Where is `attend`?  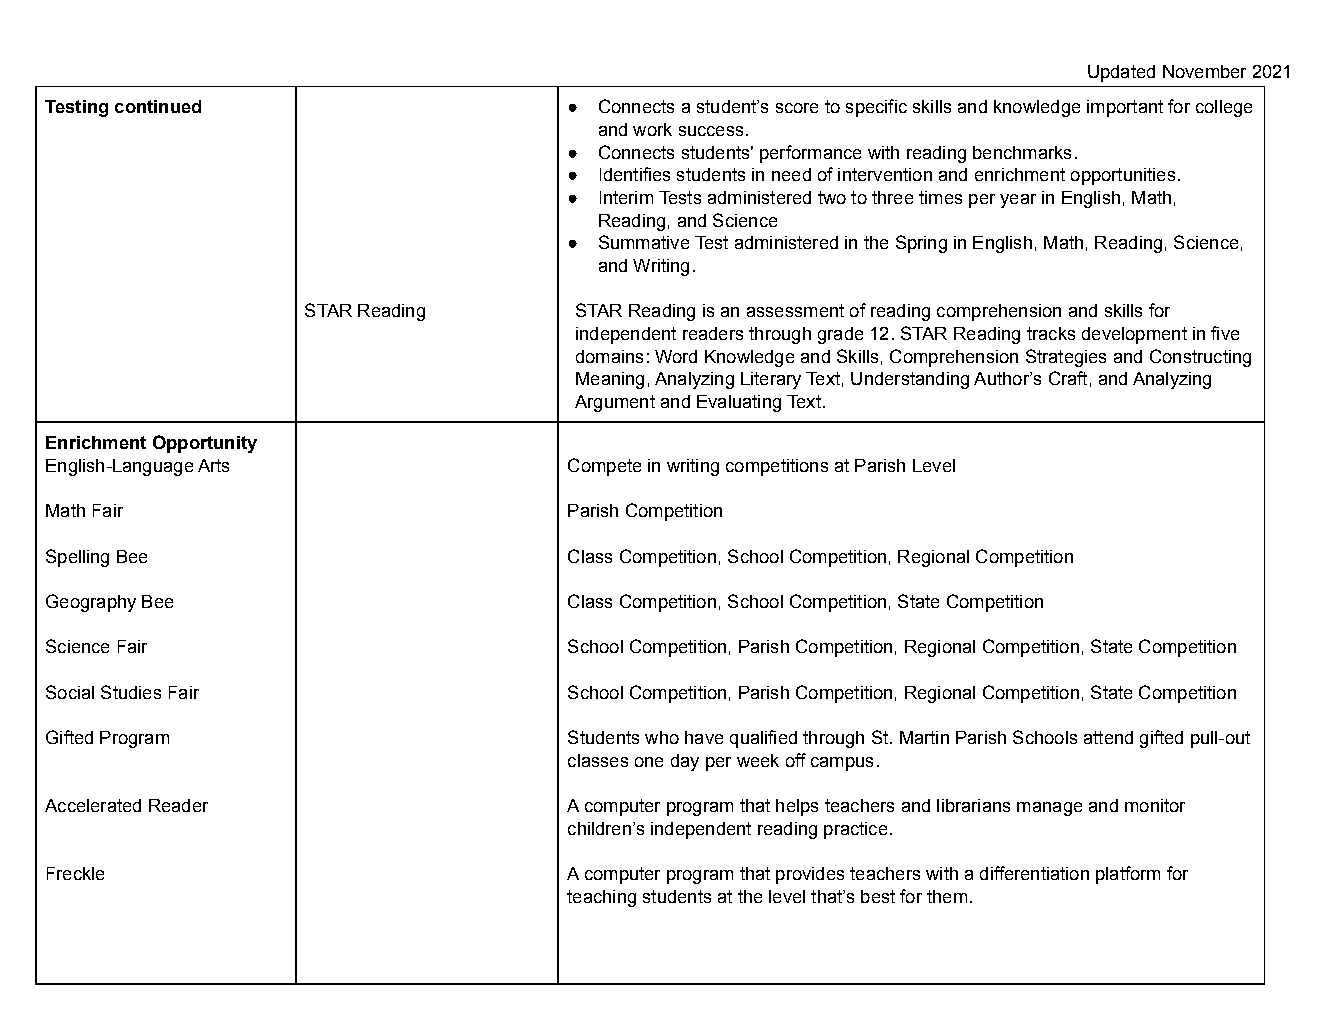 attend is located at coordinates (1108, 737).
